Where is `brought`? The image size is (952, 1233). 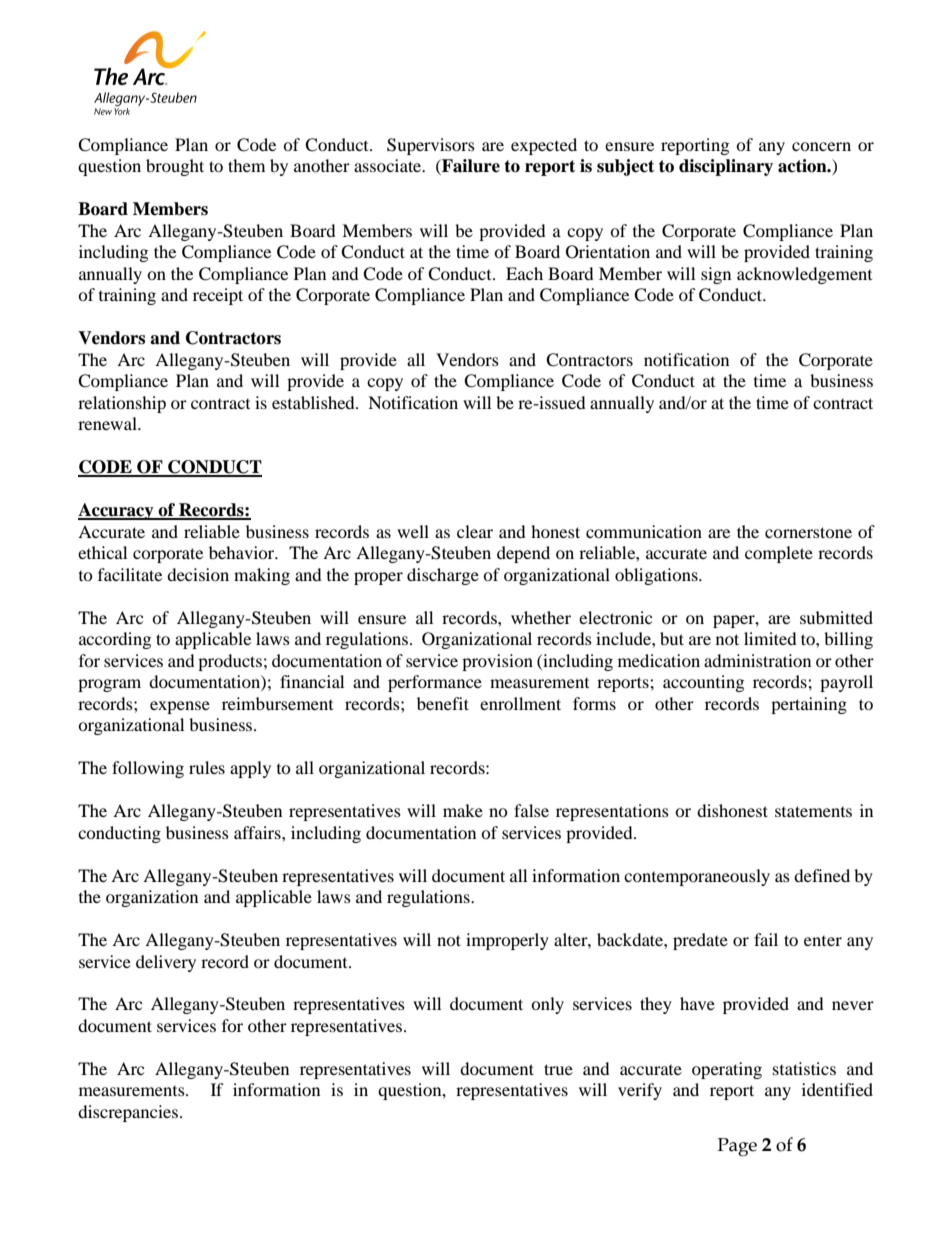
brought is located at coordinates (175, 167).
